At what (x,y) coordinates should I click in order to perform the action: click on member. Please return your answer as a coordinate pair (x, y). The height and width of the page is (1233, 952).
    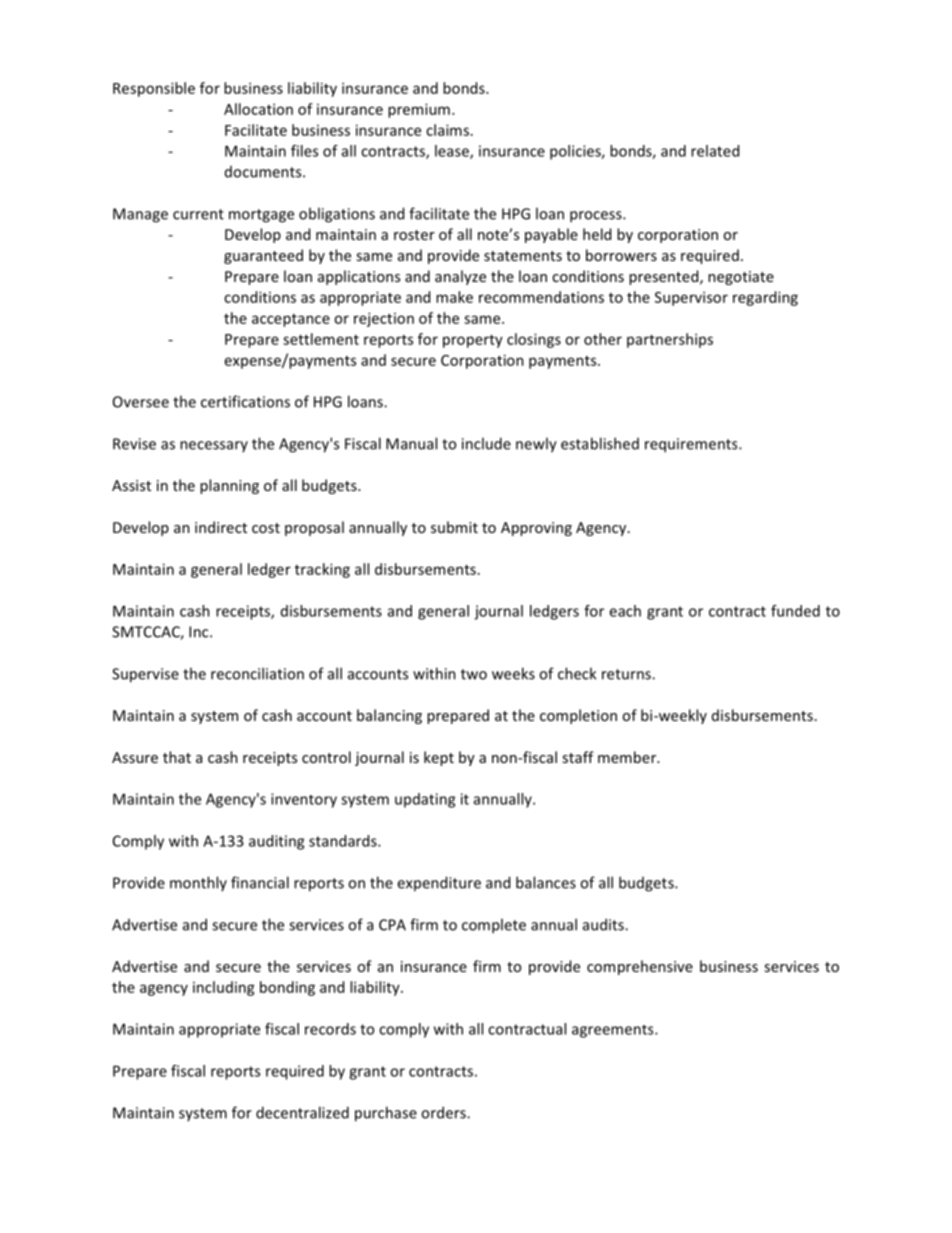
    Looking at the image, I should click on (628, 757).
